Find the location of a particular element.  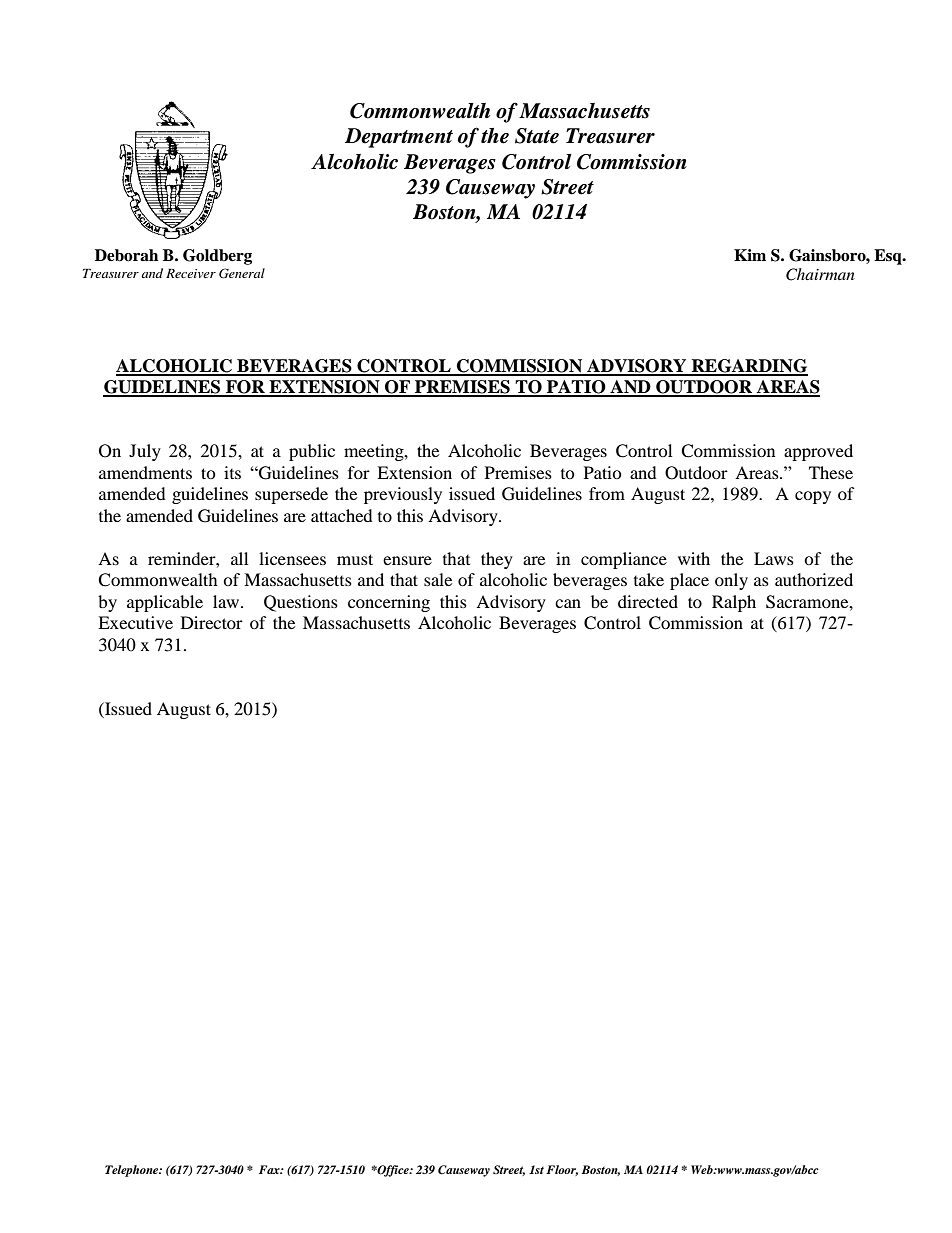

concerning is located at coordinates (389, 603).
